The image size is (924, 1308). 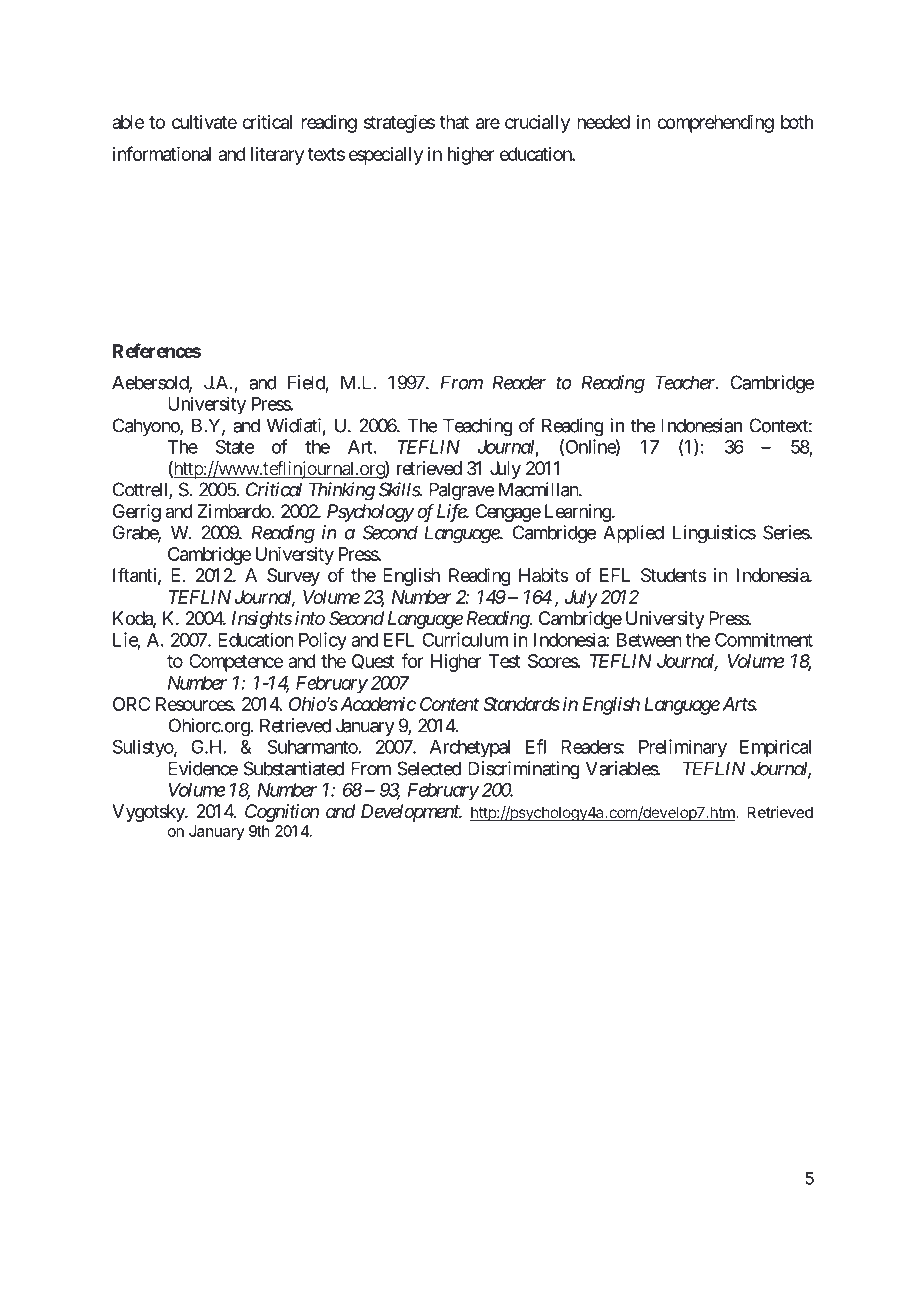 What do you see at coordinates (715, 124) in the document?
I see `comprehending` at bounding box center [715, 124].
